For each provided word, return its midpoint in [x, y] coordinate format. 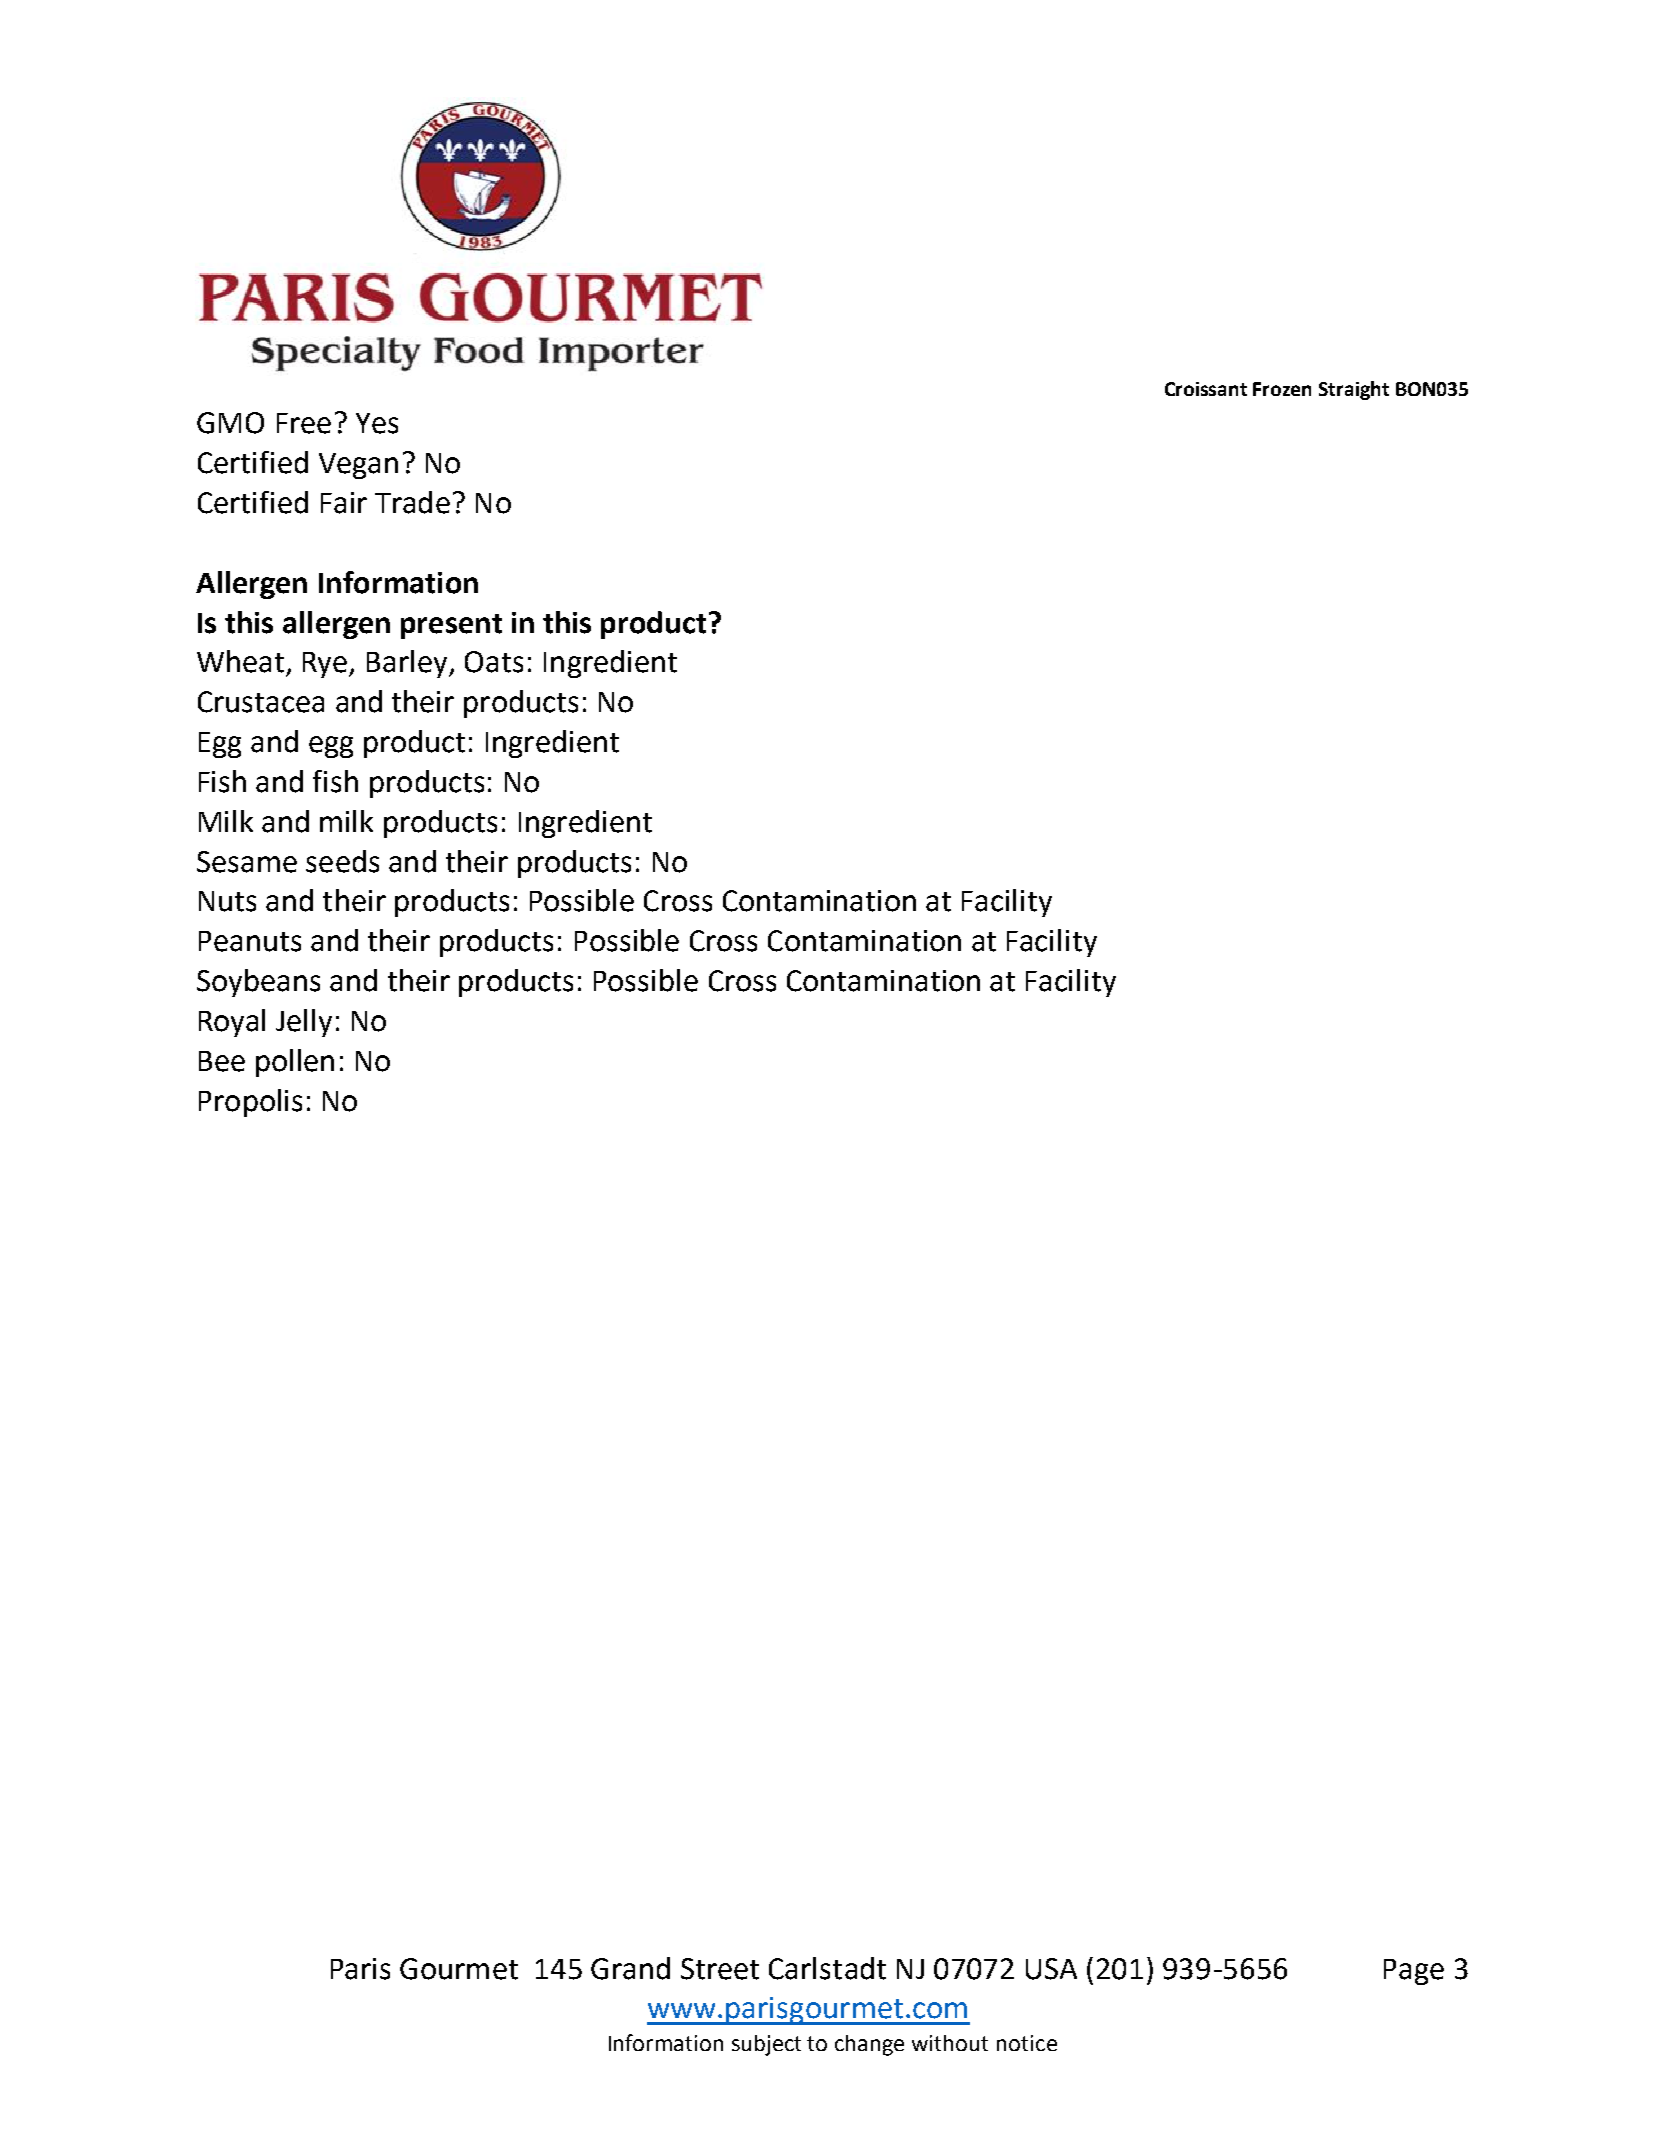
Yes [377, 423]
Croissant [1206, 389]
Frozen [1282, 389]
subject [766, 2045]
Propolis [250, 1103]
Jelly [304, 1023]
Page [1414, 1972]
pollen [295, 1063]
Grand [630, 1968]
